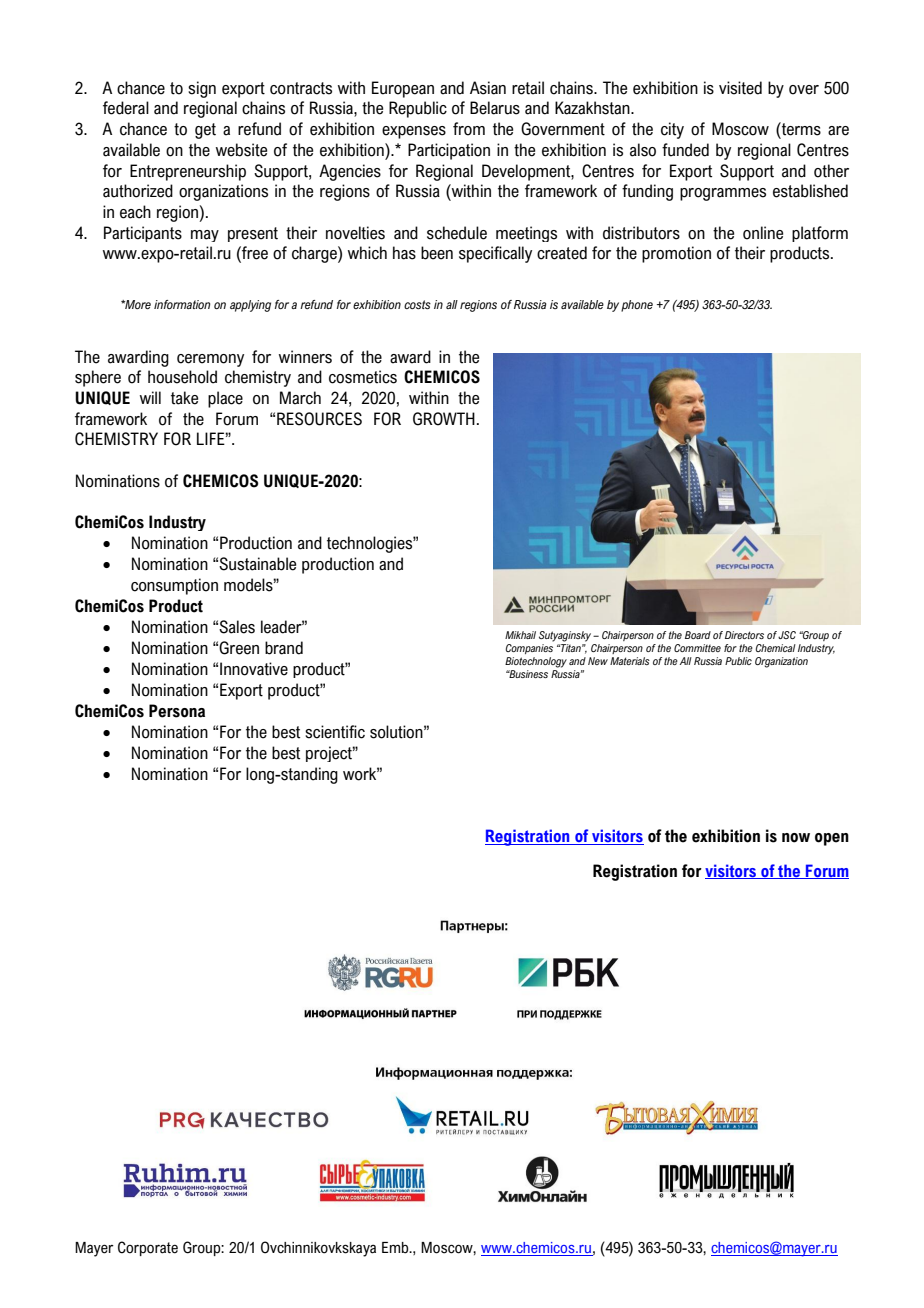  Describe the element at coordinates (184, 398) in the screenshot. I see `take` at that location.
